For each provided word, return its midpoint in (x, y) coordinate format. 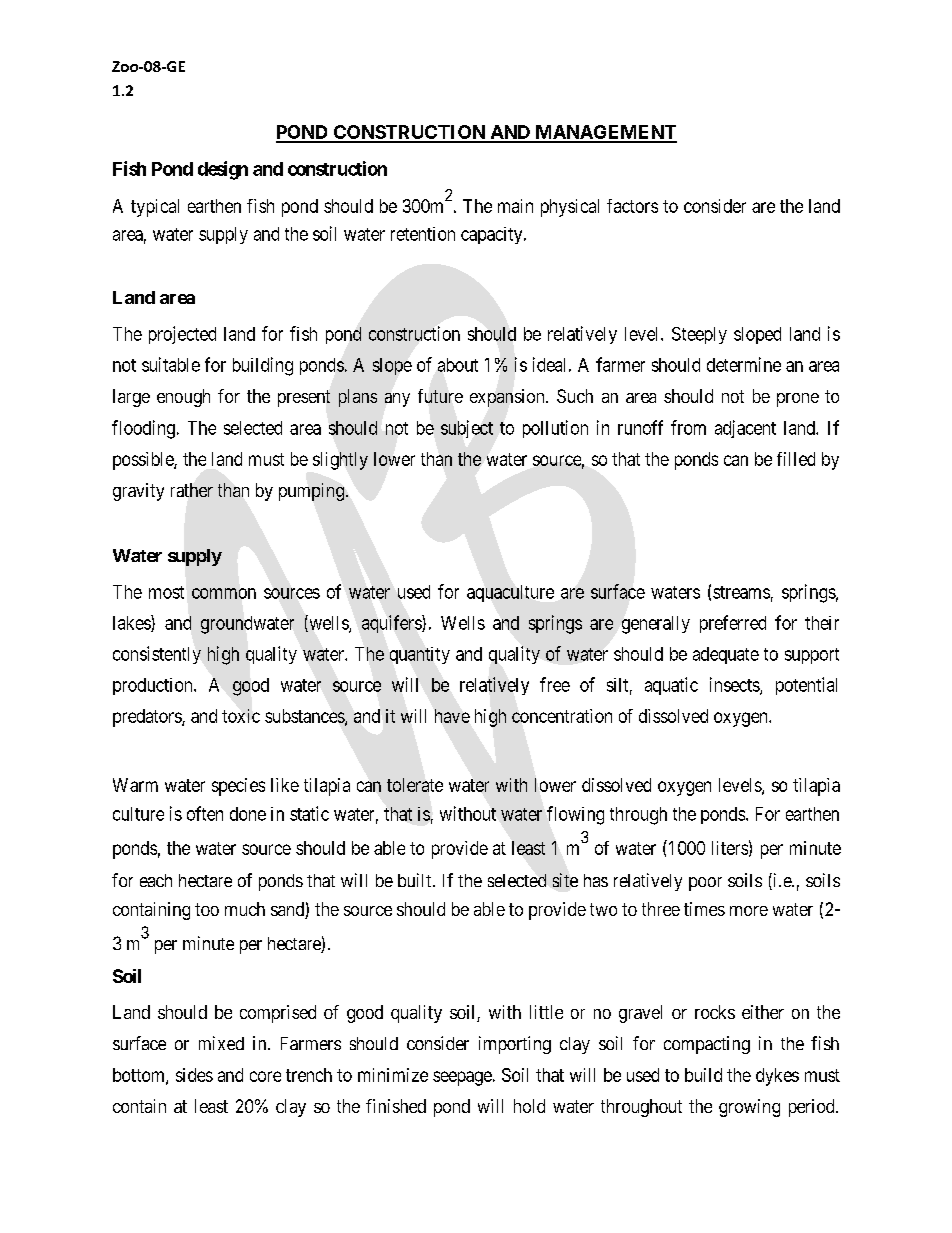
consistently (157, 655)
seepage (462, 1078)
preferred (733, 624)
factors (632, 206)
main (515, 206)
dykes (777, 1077)
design (223, 170)
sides (194, 1075)
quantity (420, 655)
